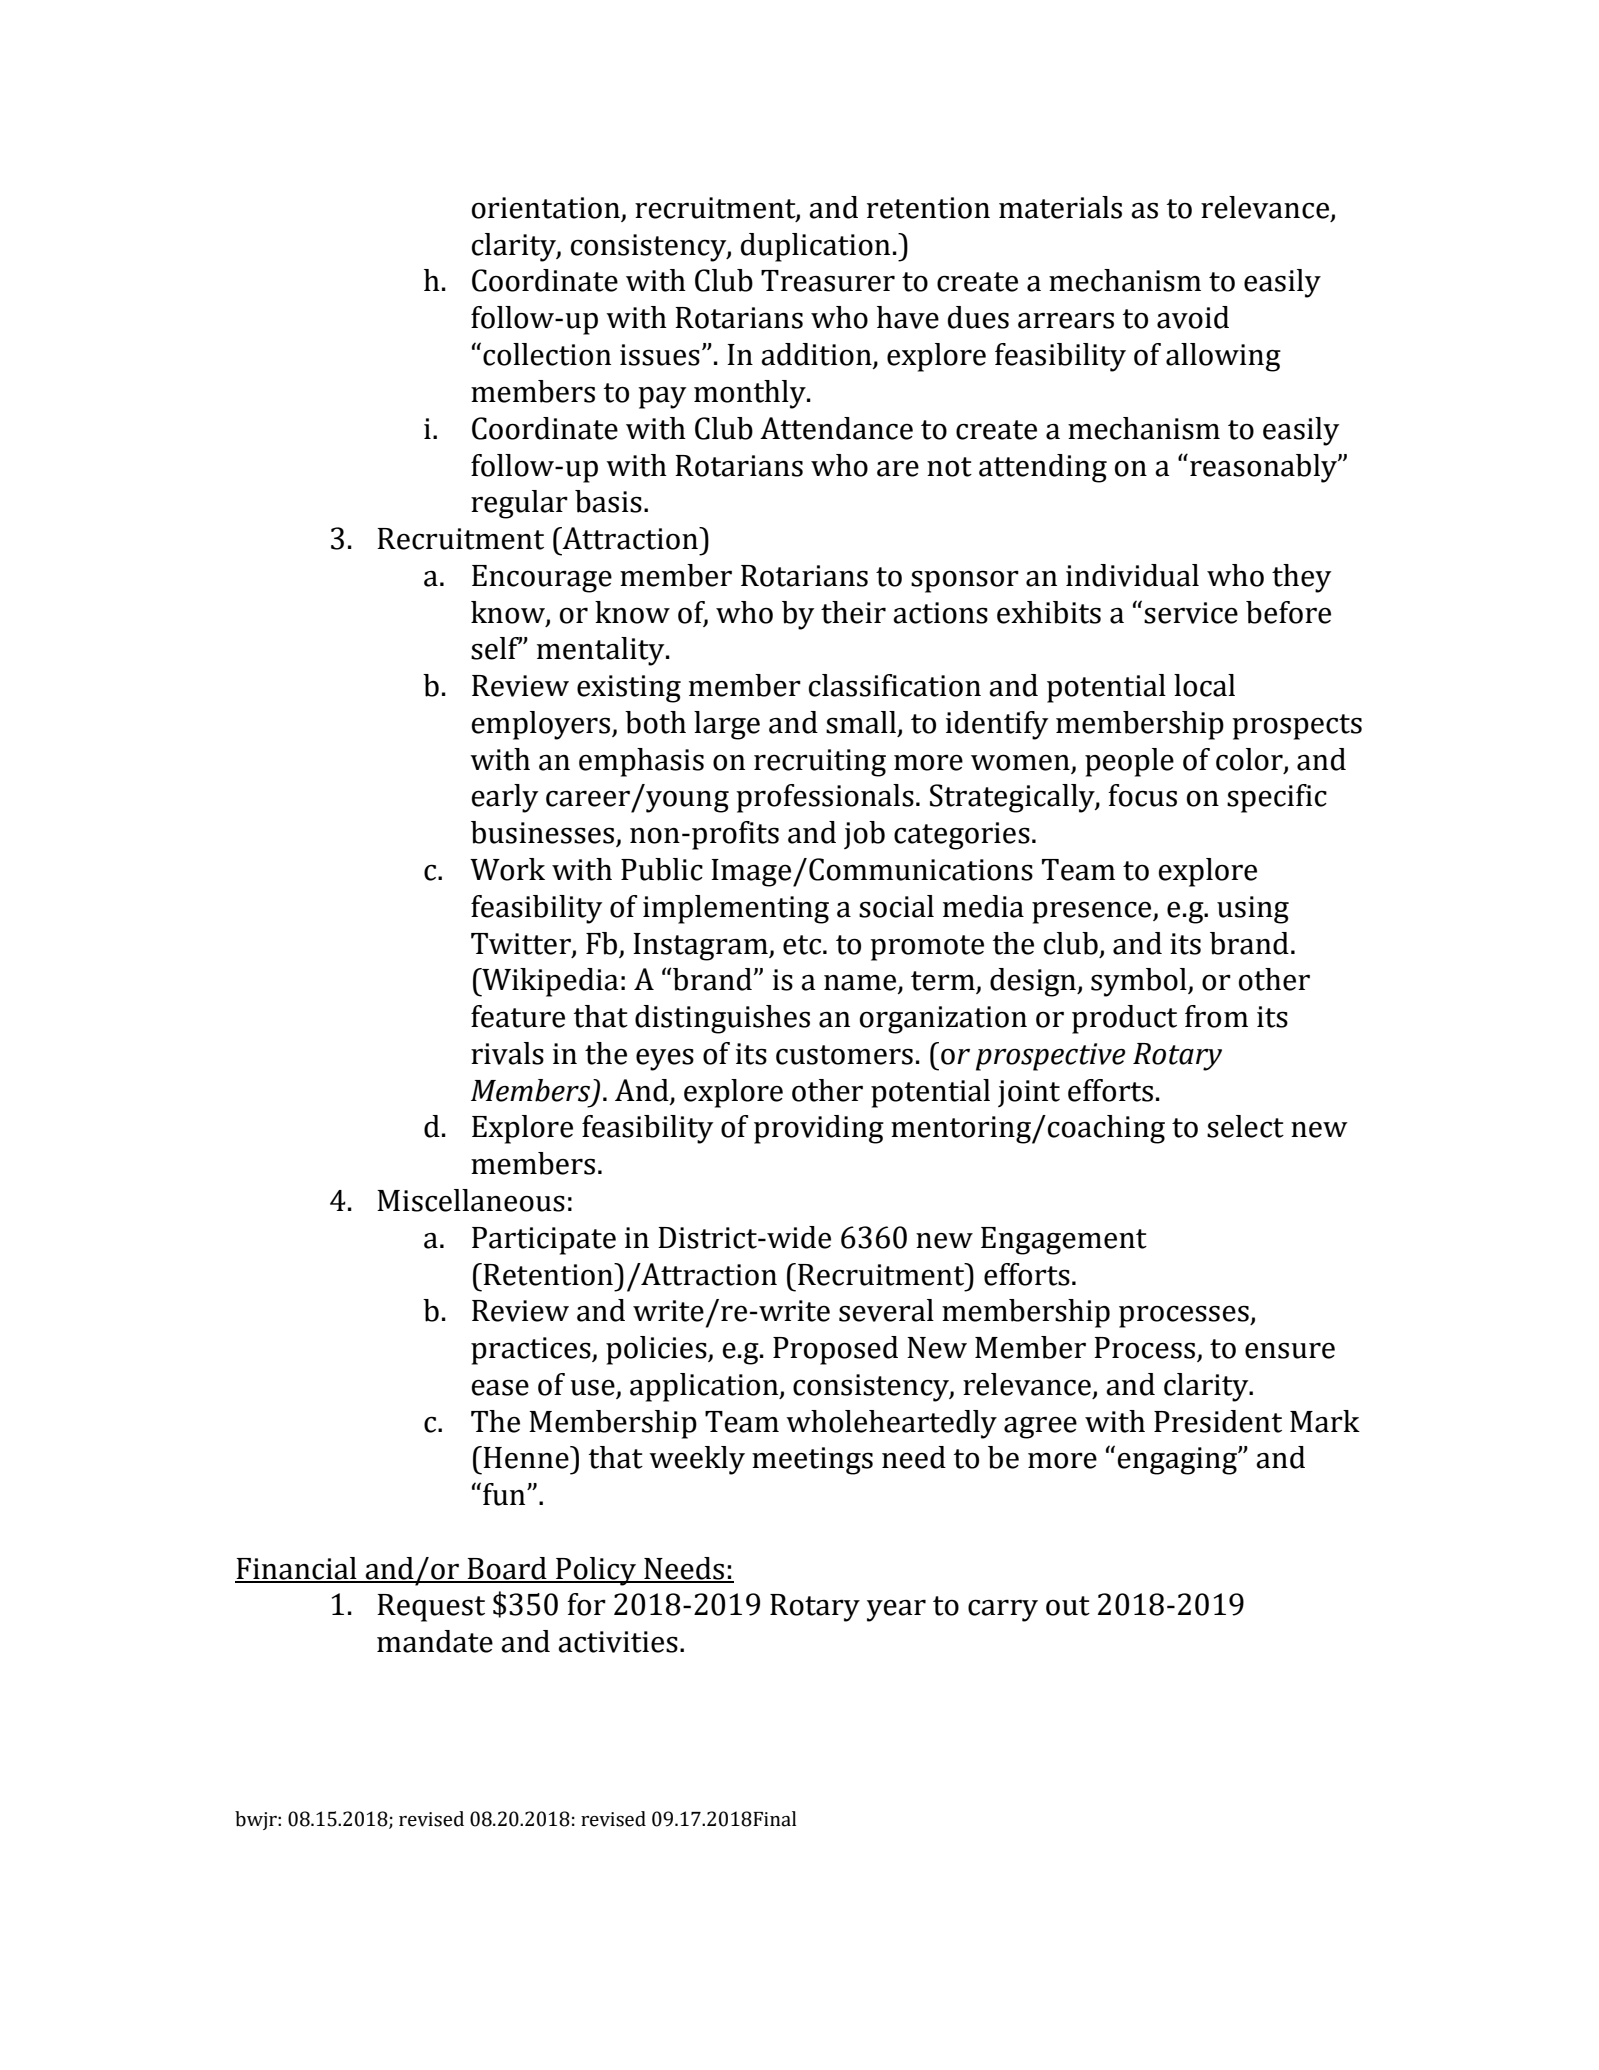 The width and height of the image is (1599, 2070). I want to click on using, so click(1253, 910).
